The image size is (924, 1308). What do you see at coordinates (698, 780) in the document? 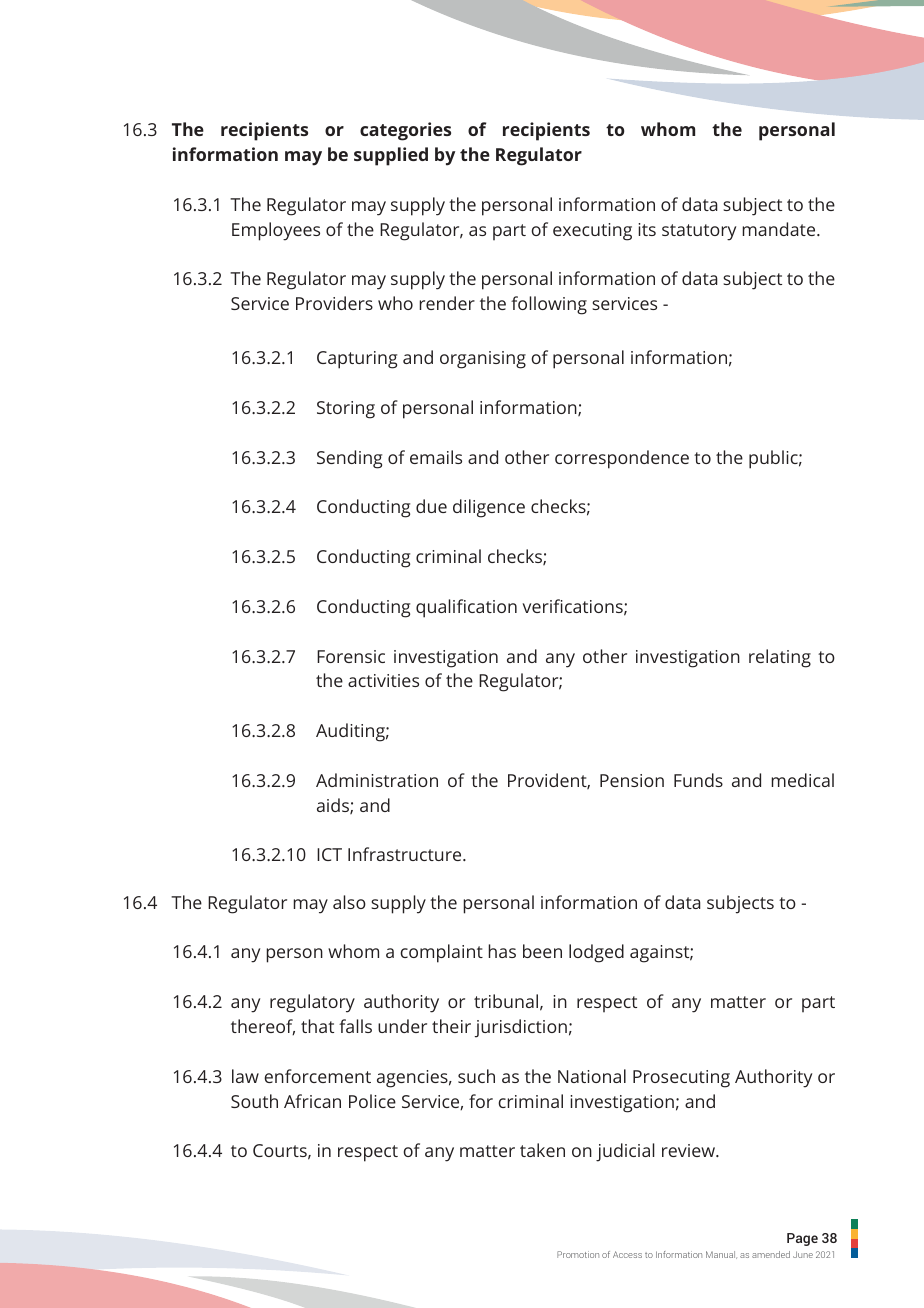
I see `Funds` at bounding box center [698, 780].
